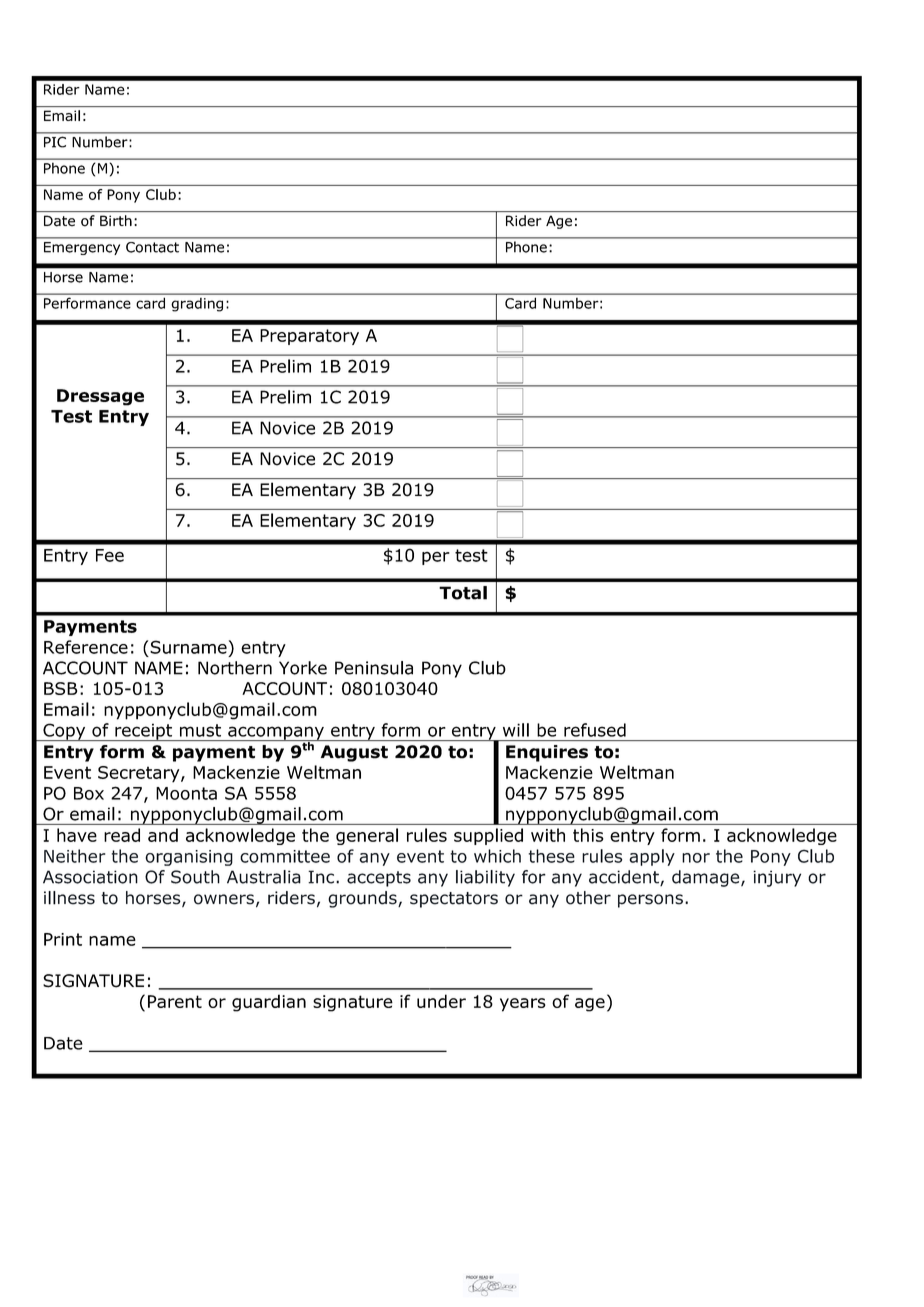  I want to click on Secretary, so click(140, 774).
